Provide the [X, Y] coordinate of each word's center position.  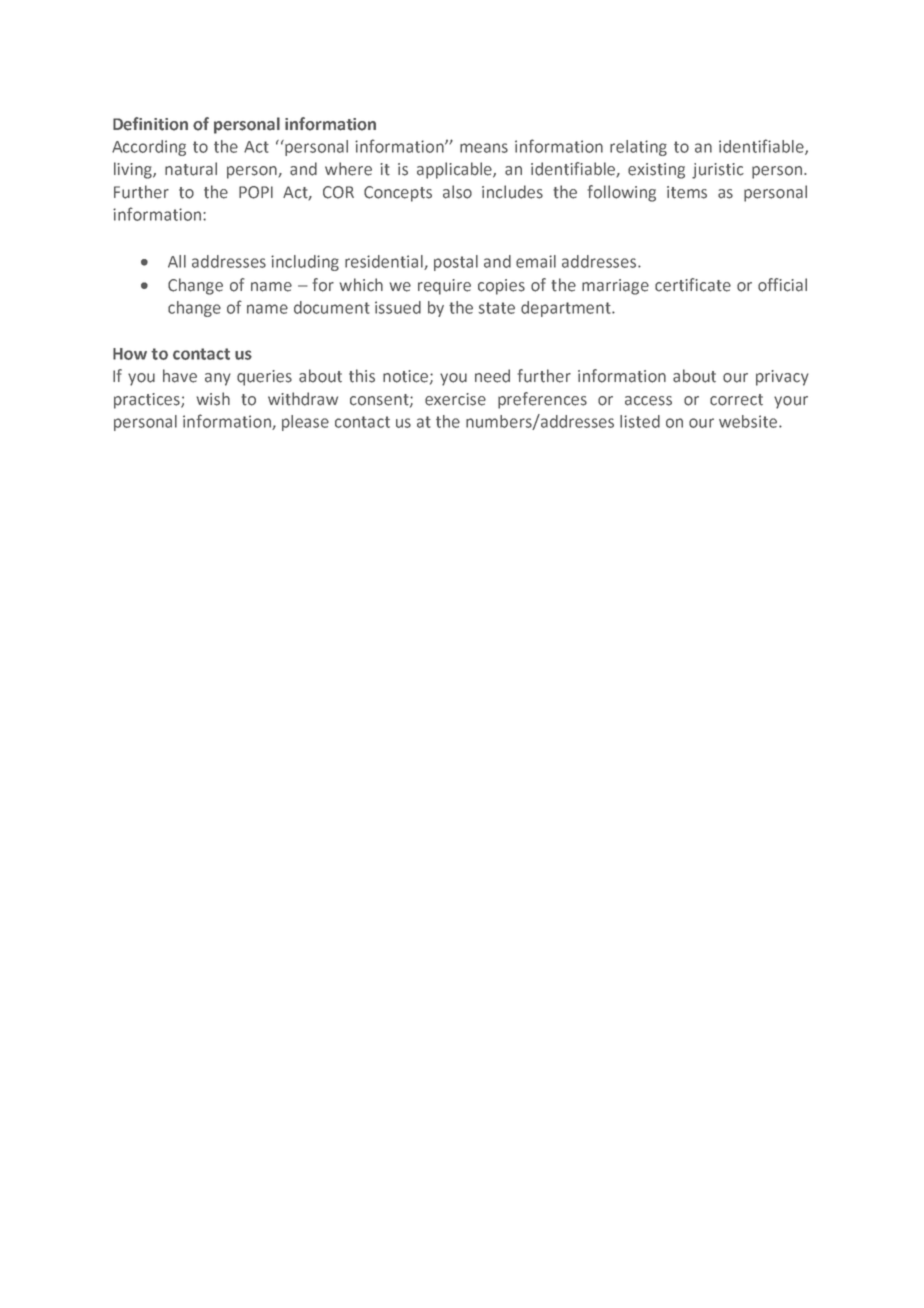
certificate [693, 285]
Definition [150, 124]
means [484, 148]
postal [456, 263]
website [749, 421]
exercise [455, 399]
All [177, 261]
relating [638, 148]
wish [213, 399]
